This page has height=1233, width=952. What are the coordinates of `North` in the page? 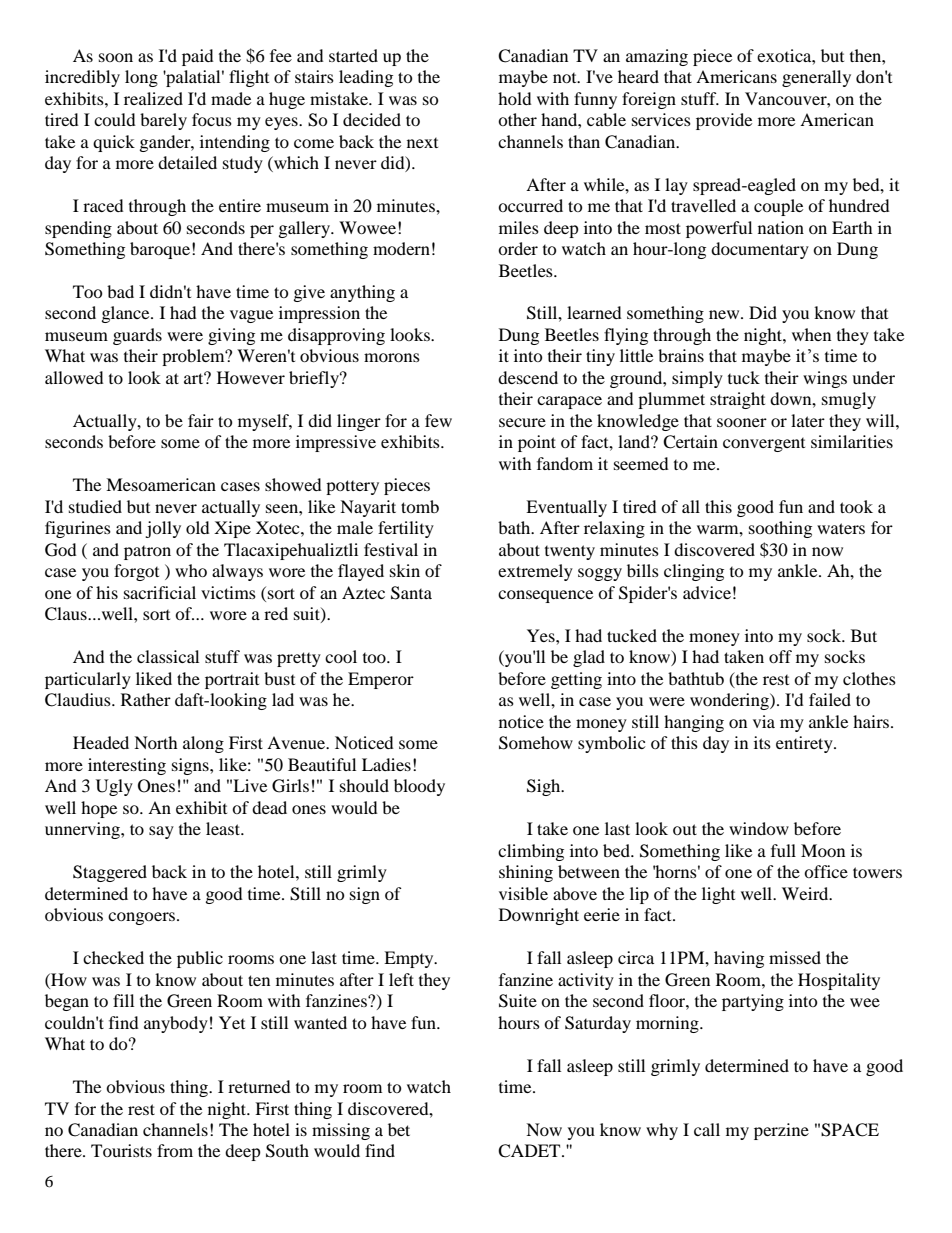 It's located at (156, 742).
